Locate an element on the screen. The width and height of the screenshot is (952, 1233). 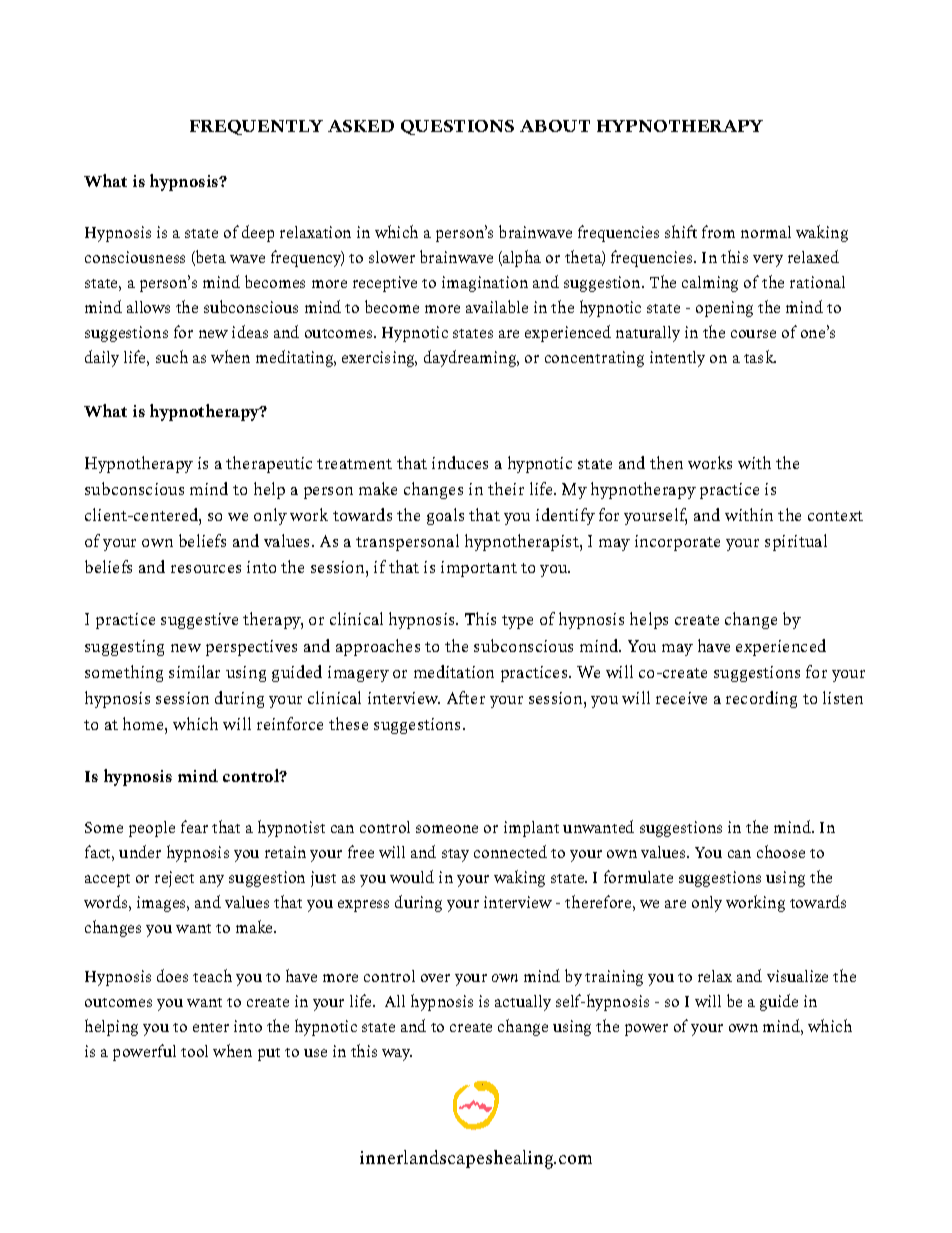
spiritual is located at coordinates (796, 542).
